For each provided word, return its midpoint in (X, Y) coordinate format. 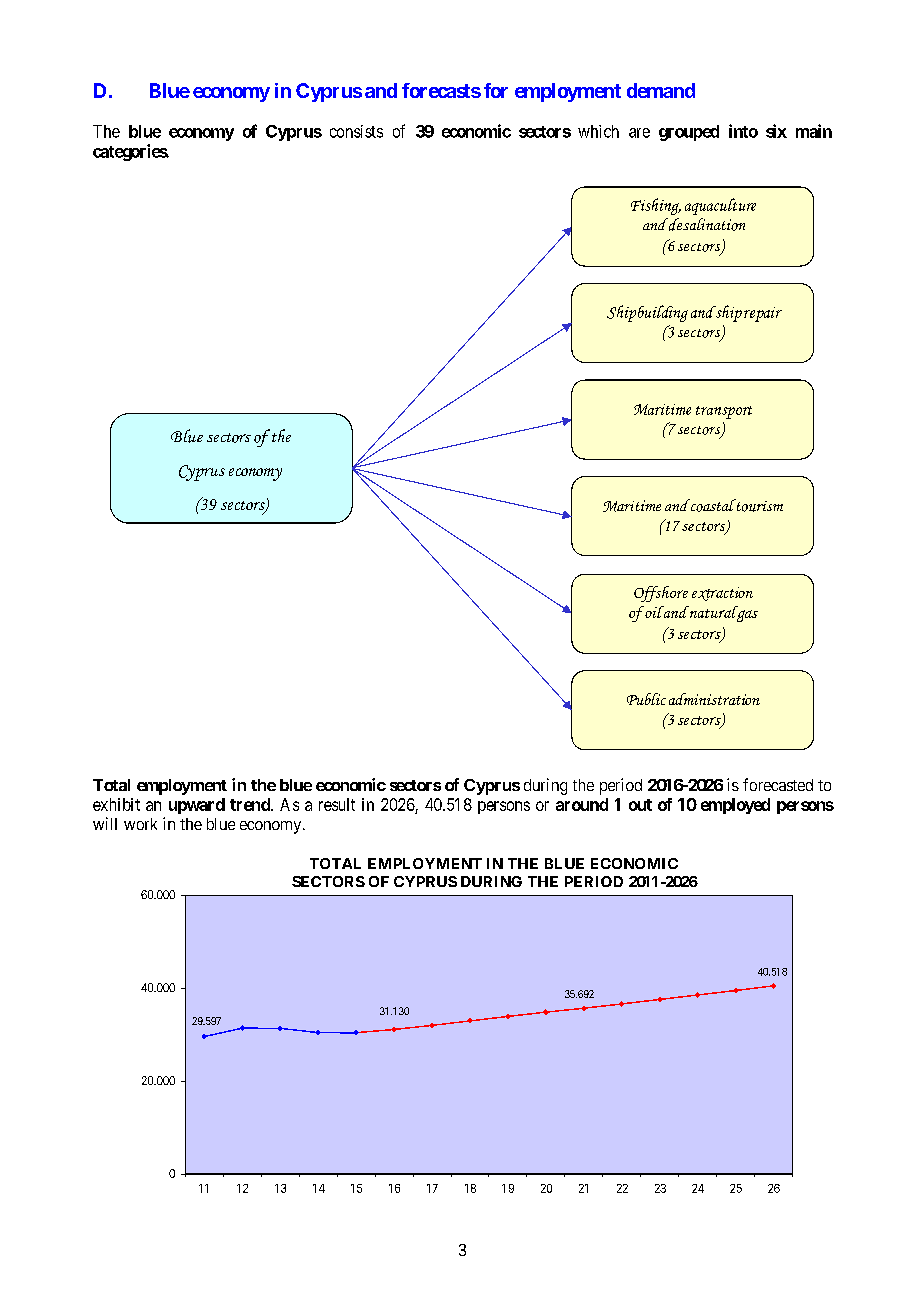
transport (724, 412)
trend (251, 804)
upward (197, 806)
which (598, 131)
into (743, 131)
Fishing (656, 206)
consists (356, 131)
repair (763, 314)
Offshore (661, 594)
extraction (722, 594)
